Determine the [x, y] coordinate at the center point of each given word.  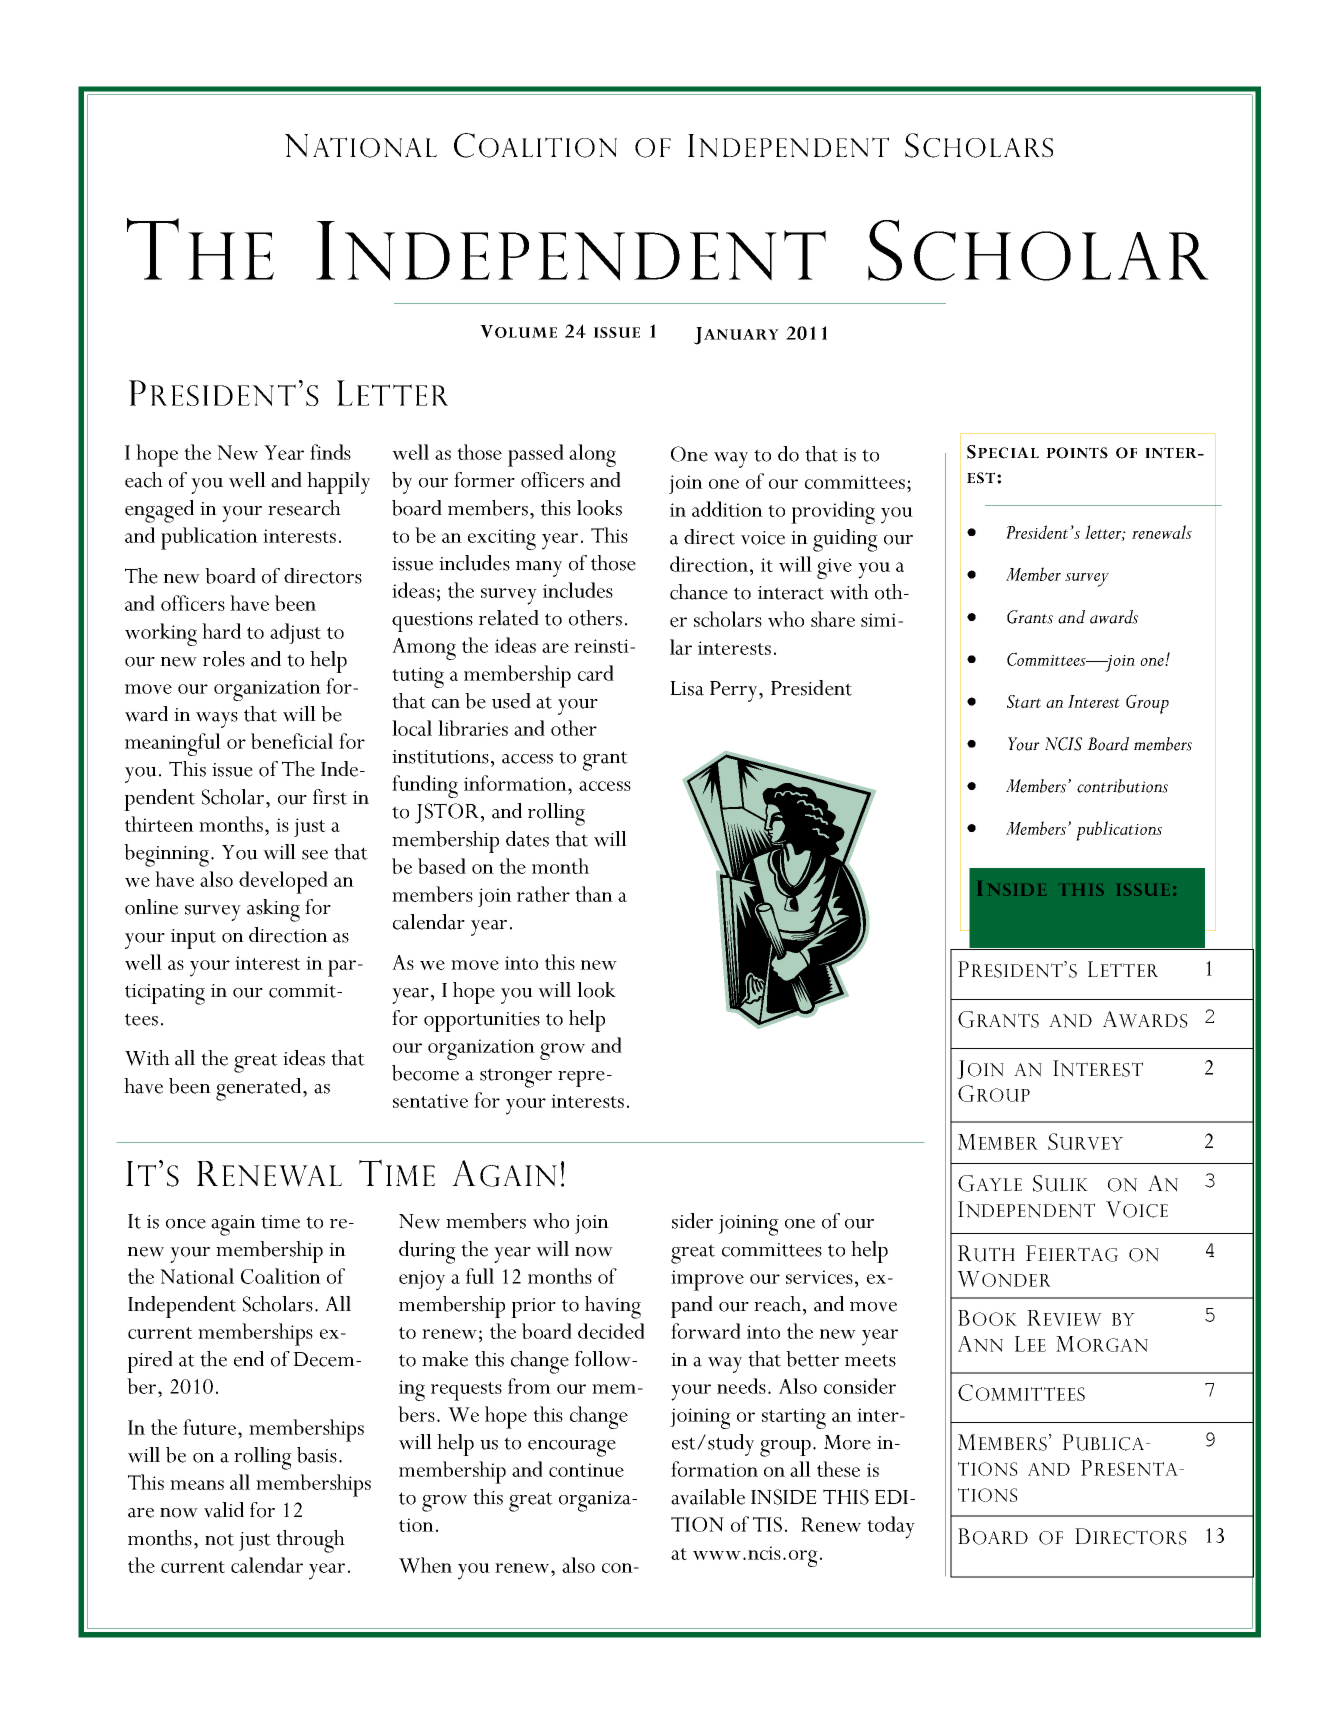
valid [224, 1510]
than [594, 894]
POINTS [1077, 453]
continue [586, 1470]
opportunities [482, 1022]
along [592, 455]
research [304, 508]
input [193, 939]
